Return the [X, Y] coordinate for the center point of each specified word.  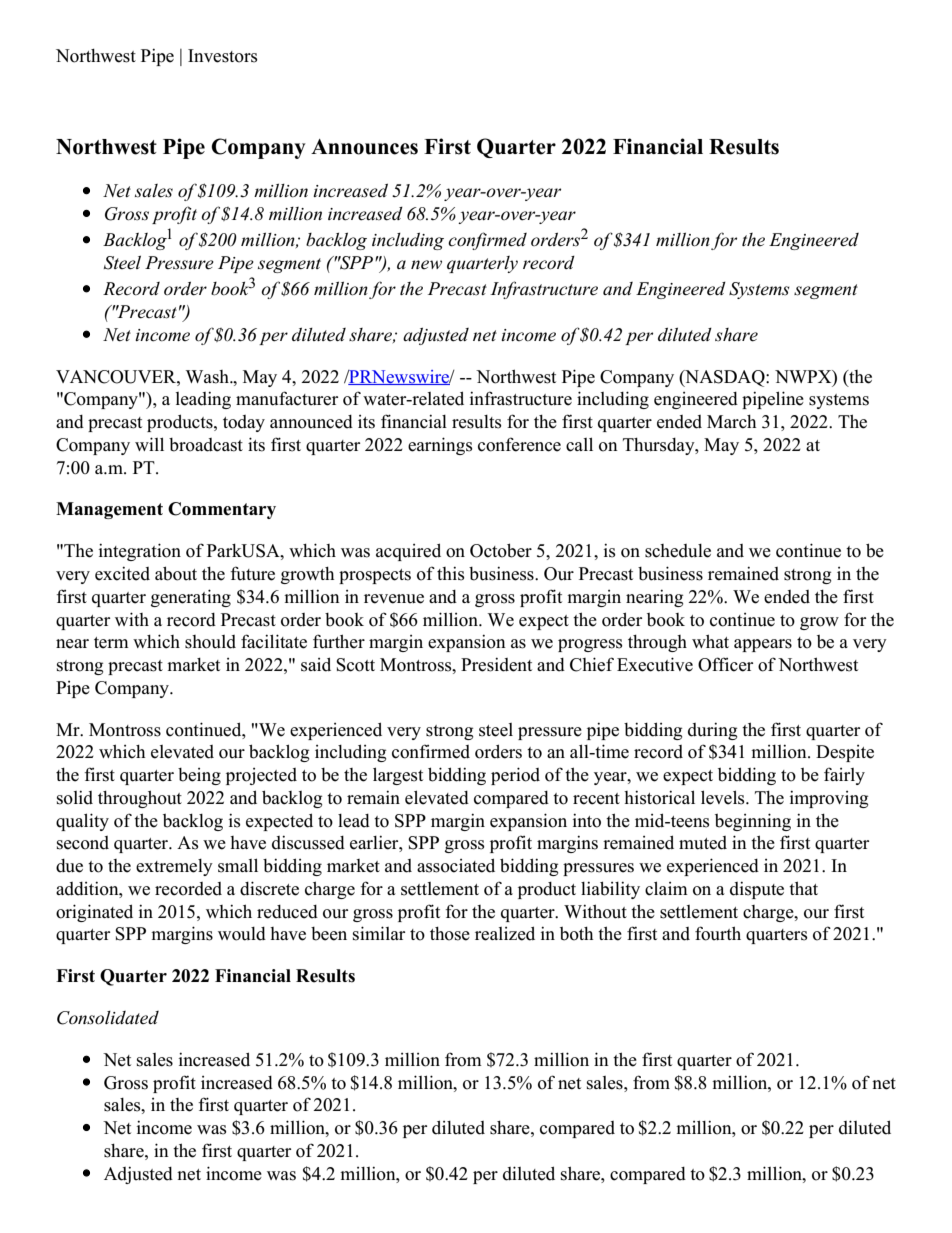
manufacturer [287, 398]
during [712, 731]
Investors [223, 56]
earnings [440, 446]
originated [94, 913]
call [579, 444]
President [496, 664]
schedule [678, 551]
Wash [208, 377]
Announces [364, 147]
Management [109, 510]
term [111, 643]
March [731, 422]
